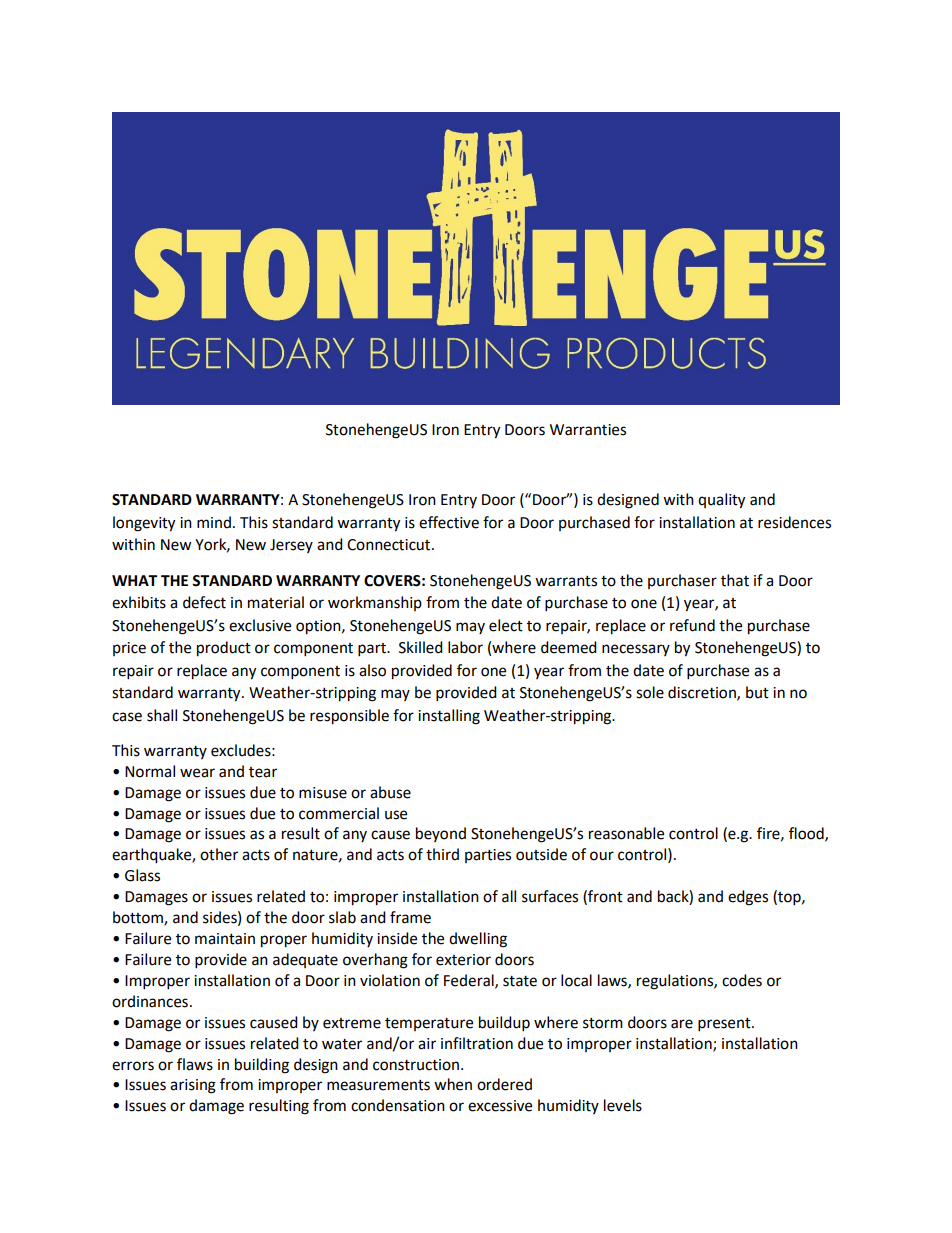 The image size is (952, 1233). Describe the element at coordinates (721, 501) in the screenshot. I see `quality` at that location.
